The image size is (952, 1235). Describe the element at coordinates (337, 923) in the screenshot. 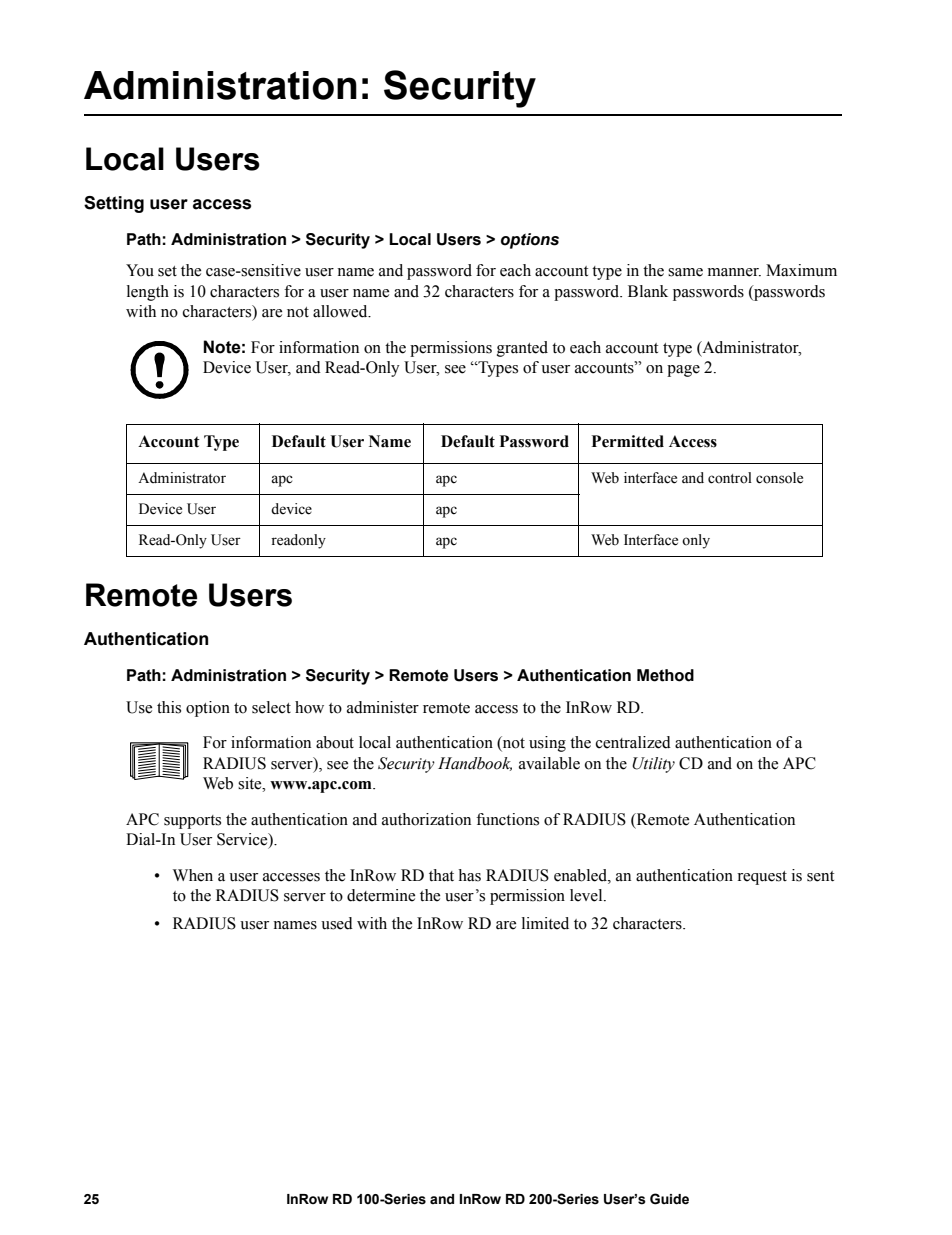

I see `used` at that location.
